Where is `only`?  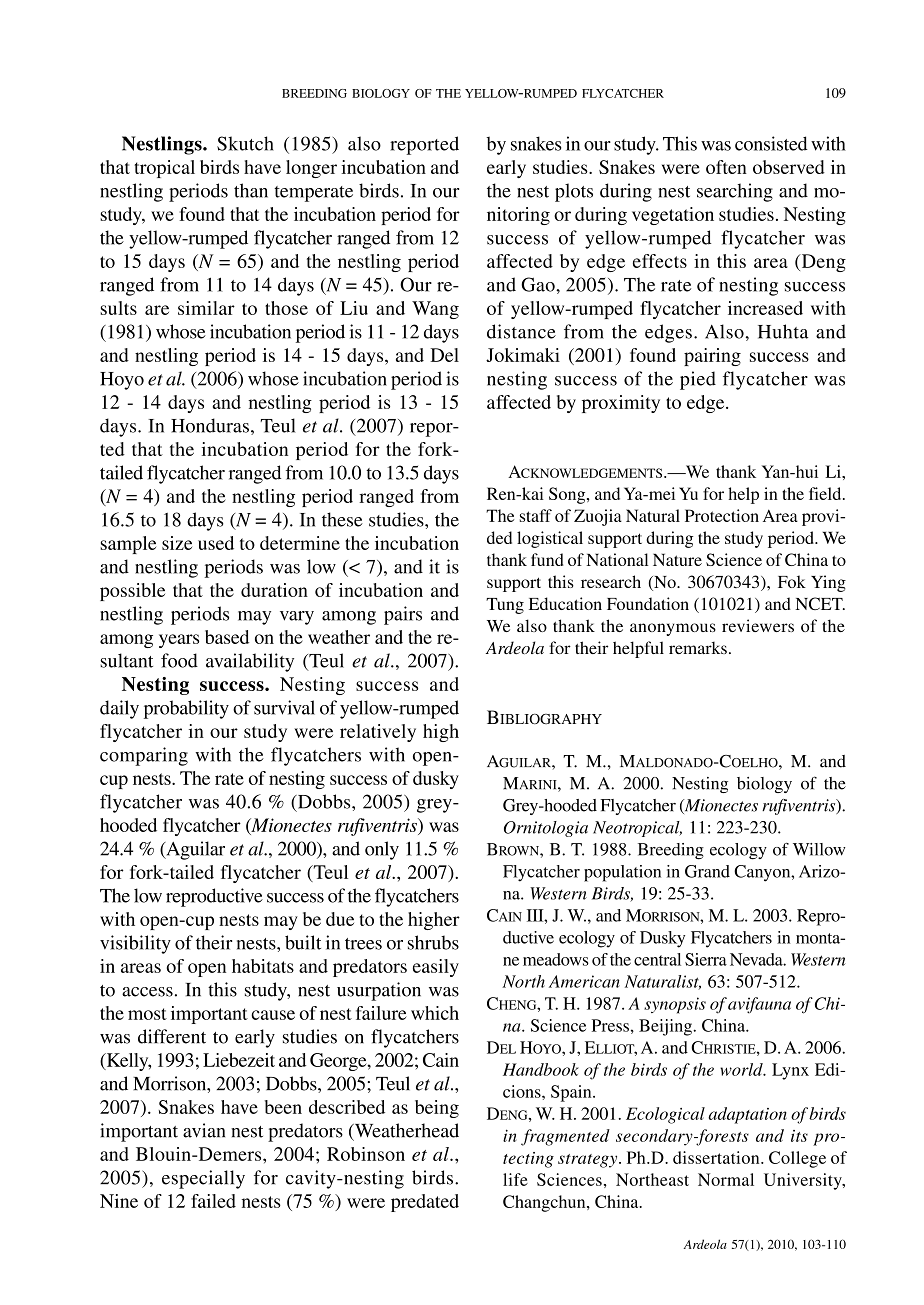
only is located at coordinates (382, 850).
